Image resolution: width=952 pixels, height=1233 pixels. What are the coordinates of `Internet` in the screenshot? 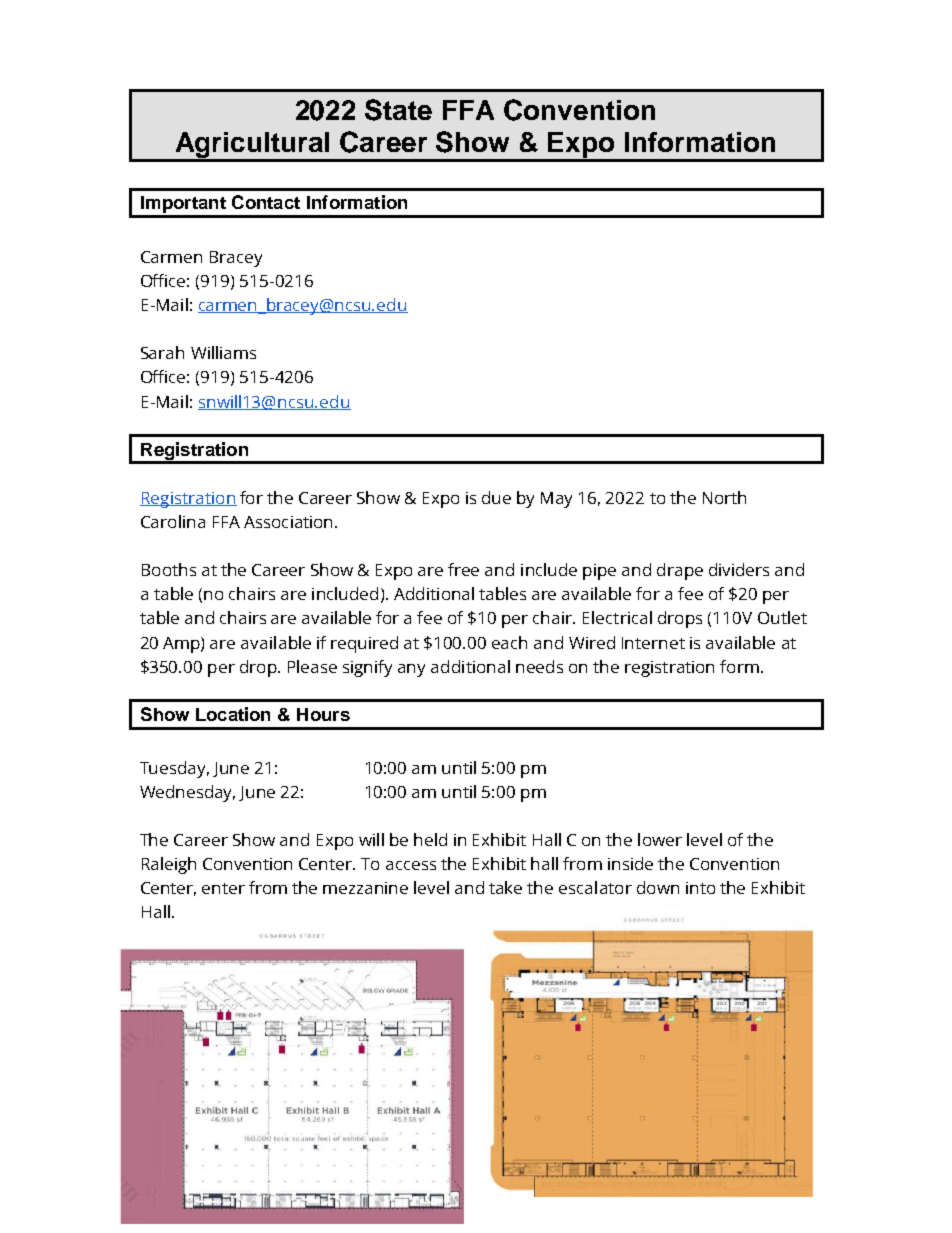 It's located at (653, 643).
